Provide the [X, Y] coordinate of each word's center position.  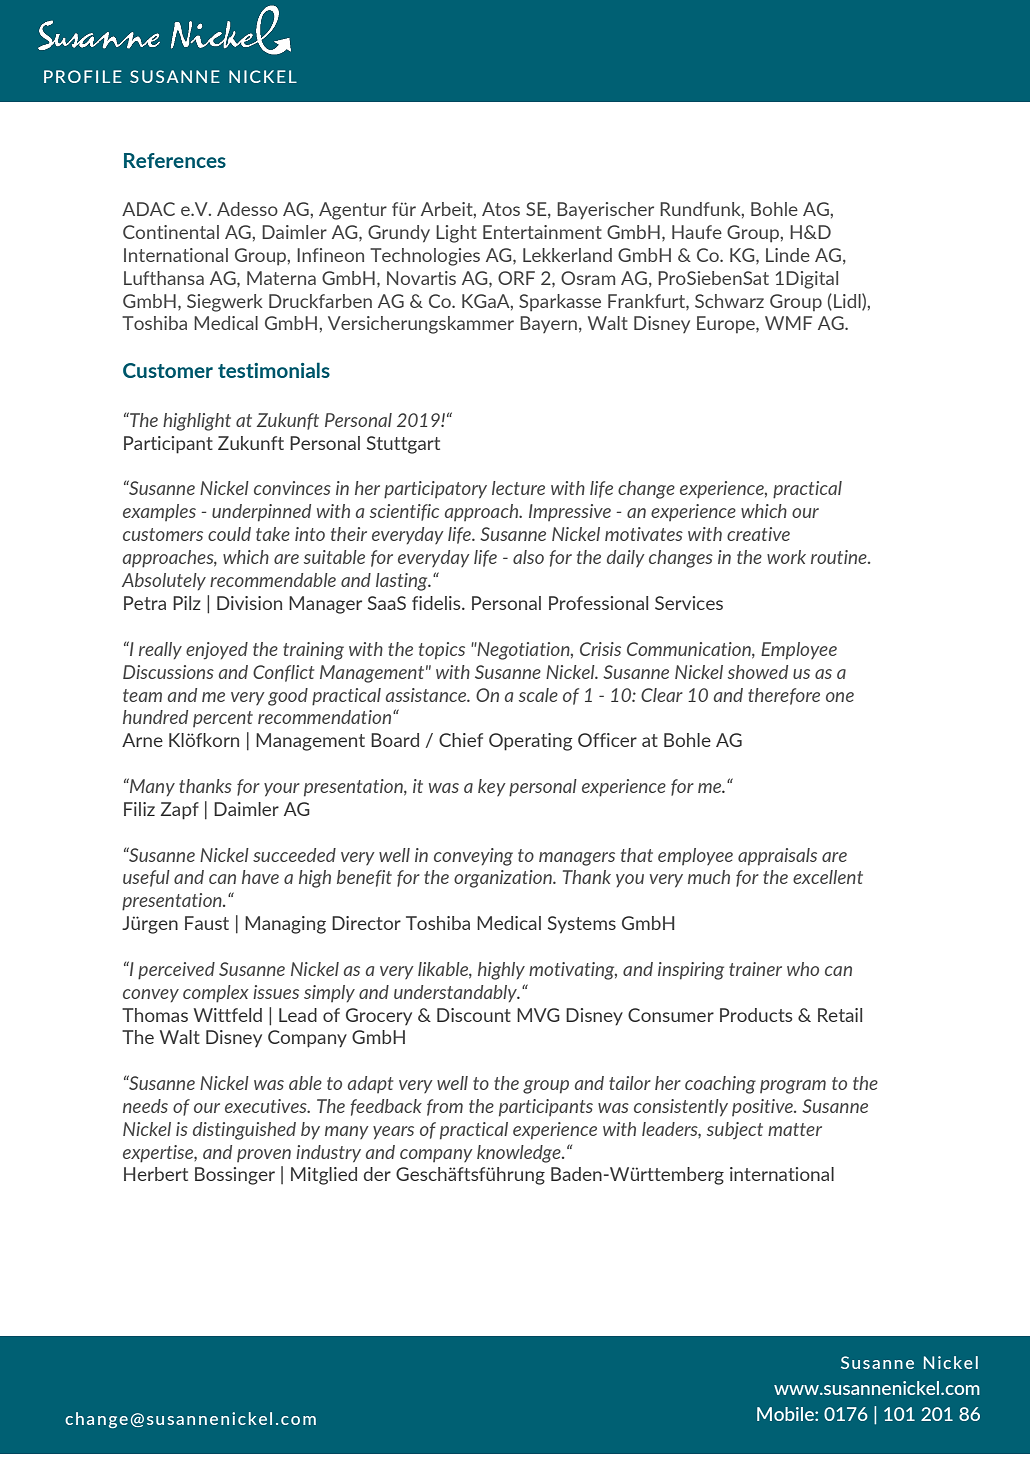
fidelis [437, 603]
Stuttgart [403, 445]
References [175, 160]
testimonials [274, 370]
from [445, 1107]
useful [146, 878]
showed [758, 672]
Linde [788, 255]
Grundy [399, 234]
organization [504, 879]
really [160, 650]
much [709, 877]
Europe [727, 325]
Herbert [156, 1174]
